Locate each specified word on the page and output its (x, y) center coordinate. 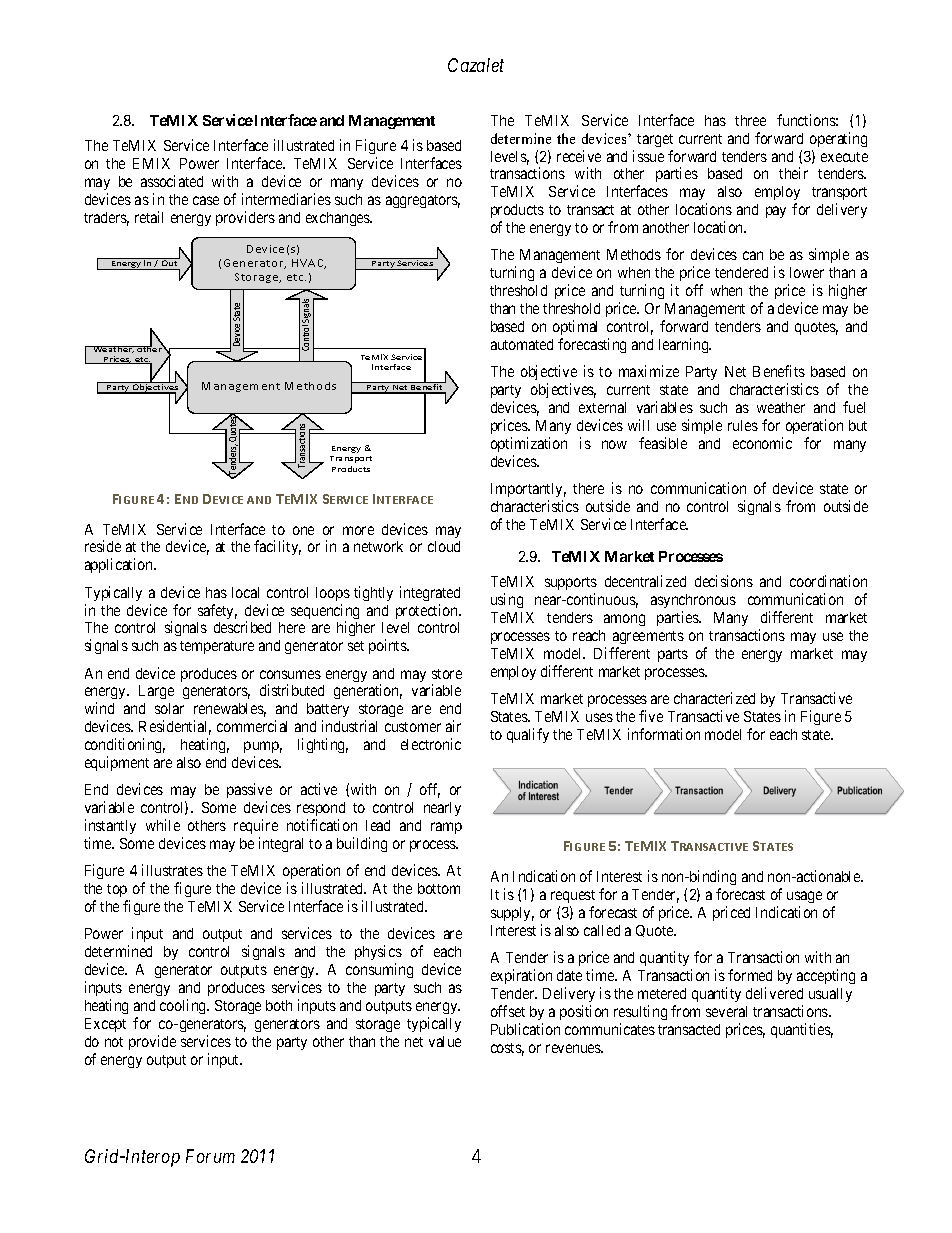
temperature (217, 647)
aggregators (423, 201)
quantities (802, 1030)
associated (172, 181)
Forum (210, 1156)
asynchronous (693, 601)
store (447, 674)
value (445, 1041)
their (793, 173)
